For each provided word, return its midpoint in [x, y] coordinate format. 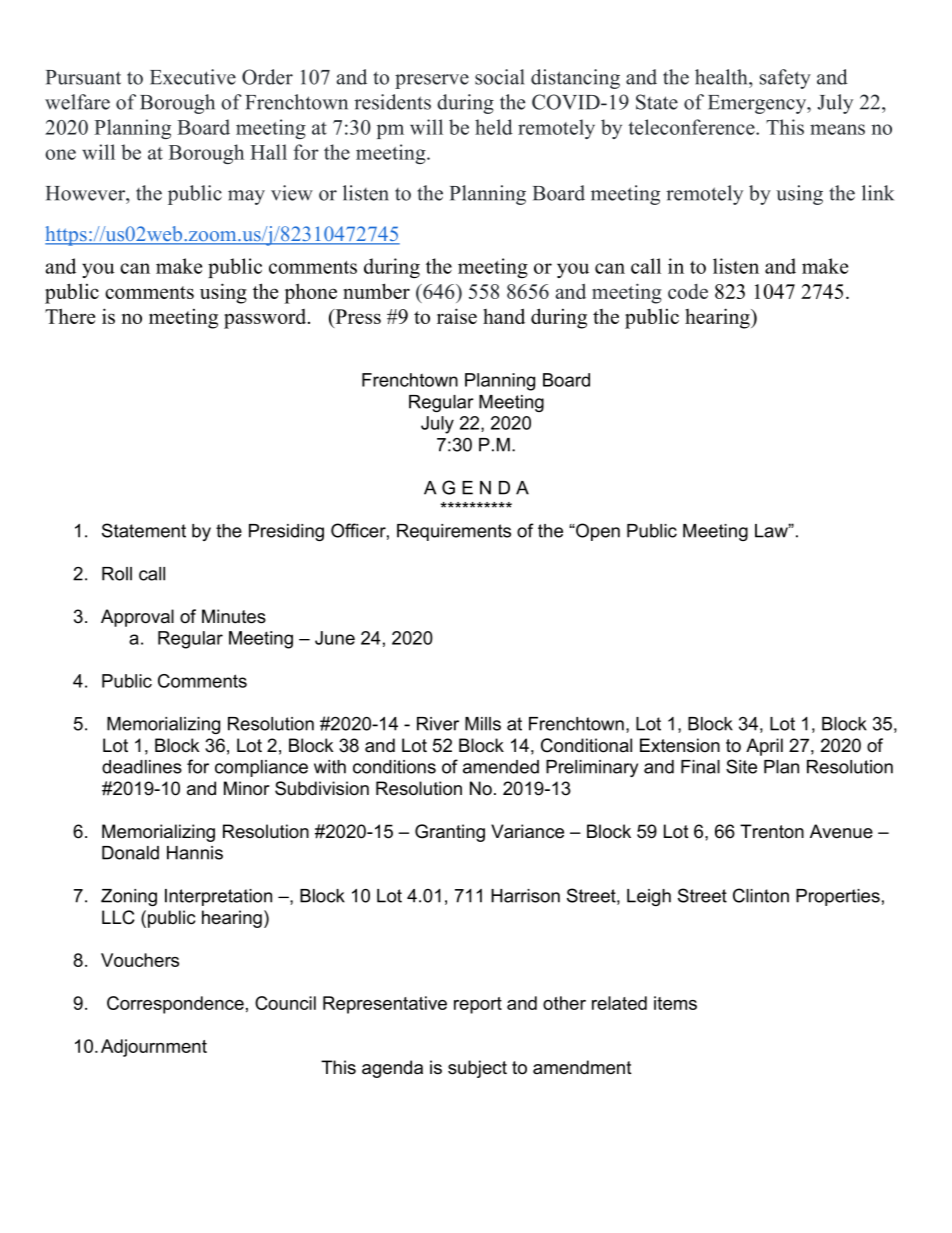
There [70, 316]
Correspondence [175, 1005]
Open [597, 532]
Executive [193, 77]
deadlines [142, 767]
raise [457, 316]
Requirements [454, 532]
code [688, 291]
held [494, 127]
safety [785, 79]
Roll [117, 574]
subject [477, 1069]
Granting [450, 833]
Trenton [772, 831]
